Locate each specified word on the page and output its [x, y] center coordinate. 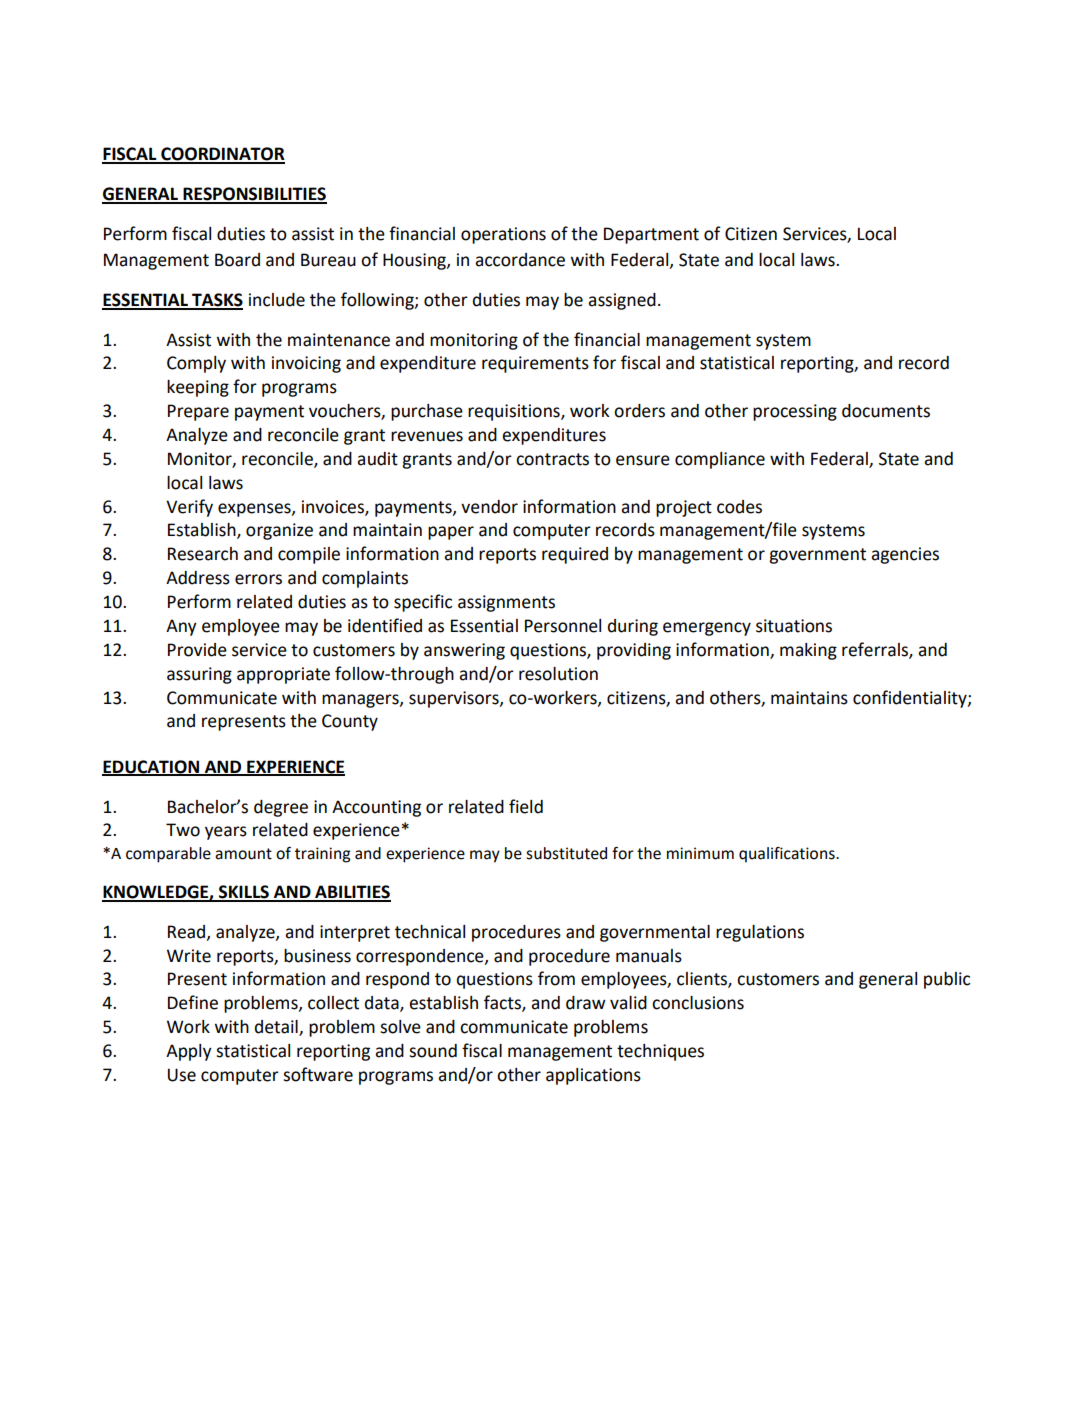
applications [593, 1076]
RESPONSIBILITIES [254, 195]
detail [277, 1028]
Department [651, 235]
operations [503, 235]
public [947, 980]
